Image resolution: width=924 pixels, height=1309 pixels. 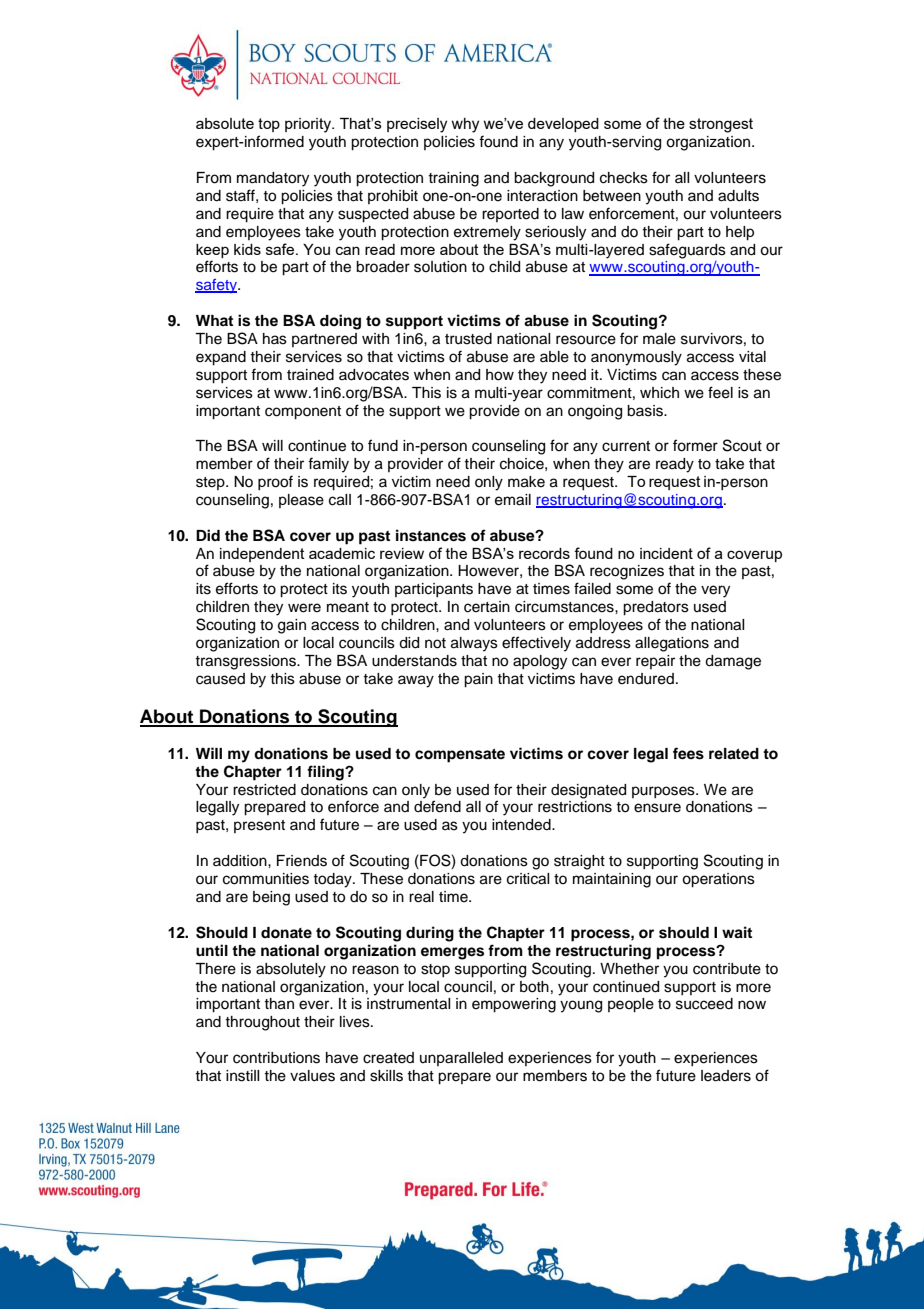 I want to click on why, so click(x=465, y=125).
